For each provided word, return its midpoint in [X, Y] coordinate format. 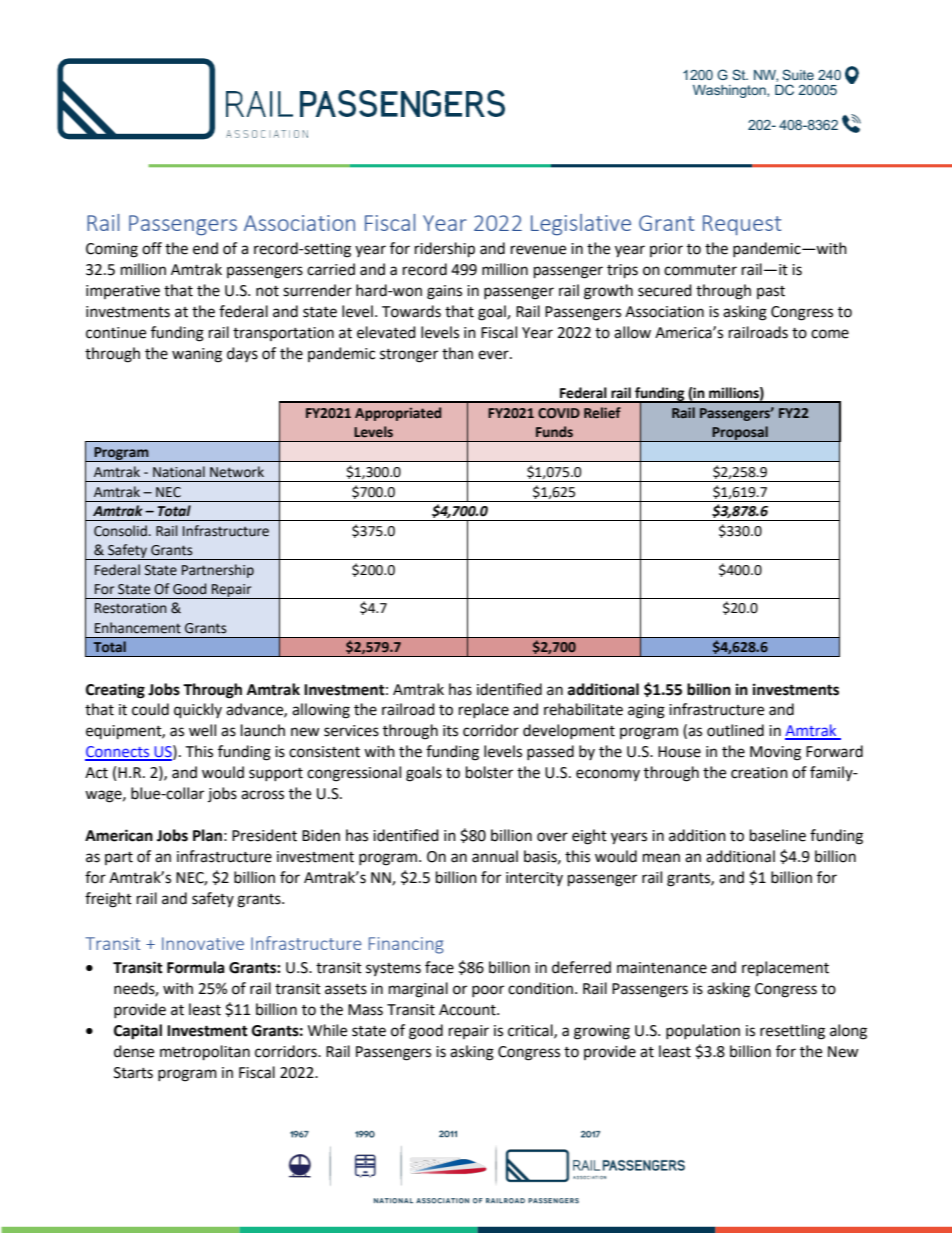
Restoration [131, 608]
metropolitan [205, 1053]
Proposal [740, 434]
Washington [730, 91]
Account [468, 1010]
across [262, 795]
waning [197, 355]
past [771, 292]
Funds [554, 431]
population [703, 1031]
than [457, 353]
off [152, 248]
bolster [489, 772]
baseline [778, 835]
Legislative [581, 225]
